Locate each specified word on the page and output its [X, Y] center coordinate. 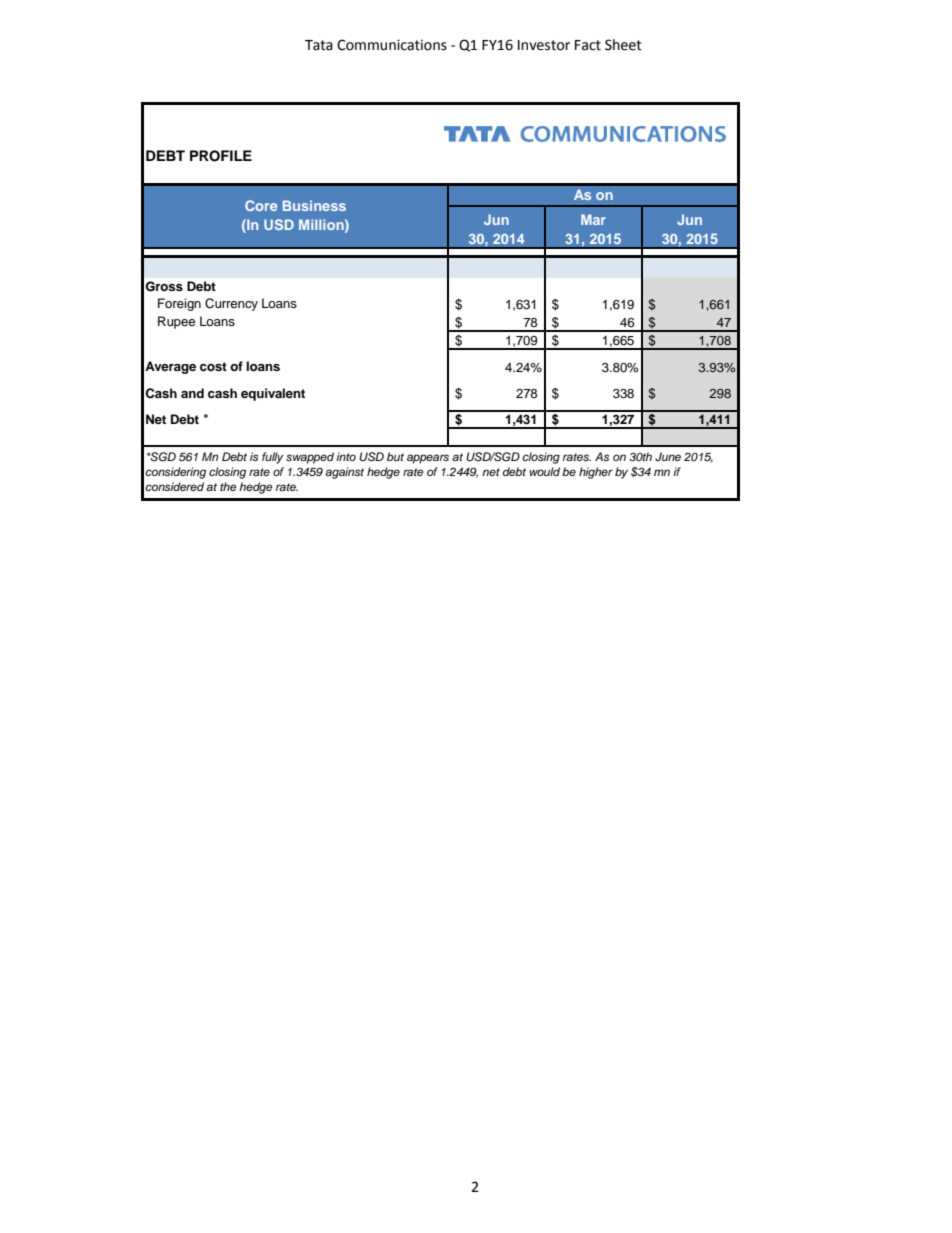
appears [428, 459]
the [228, 486]
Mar [593, 219]
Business [314, 205]
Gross [164, 286]
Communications [392, 45]
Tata [319, 45]
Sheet [623, 45]
